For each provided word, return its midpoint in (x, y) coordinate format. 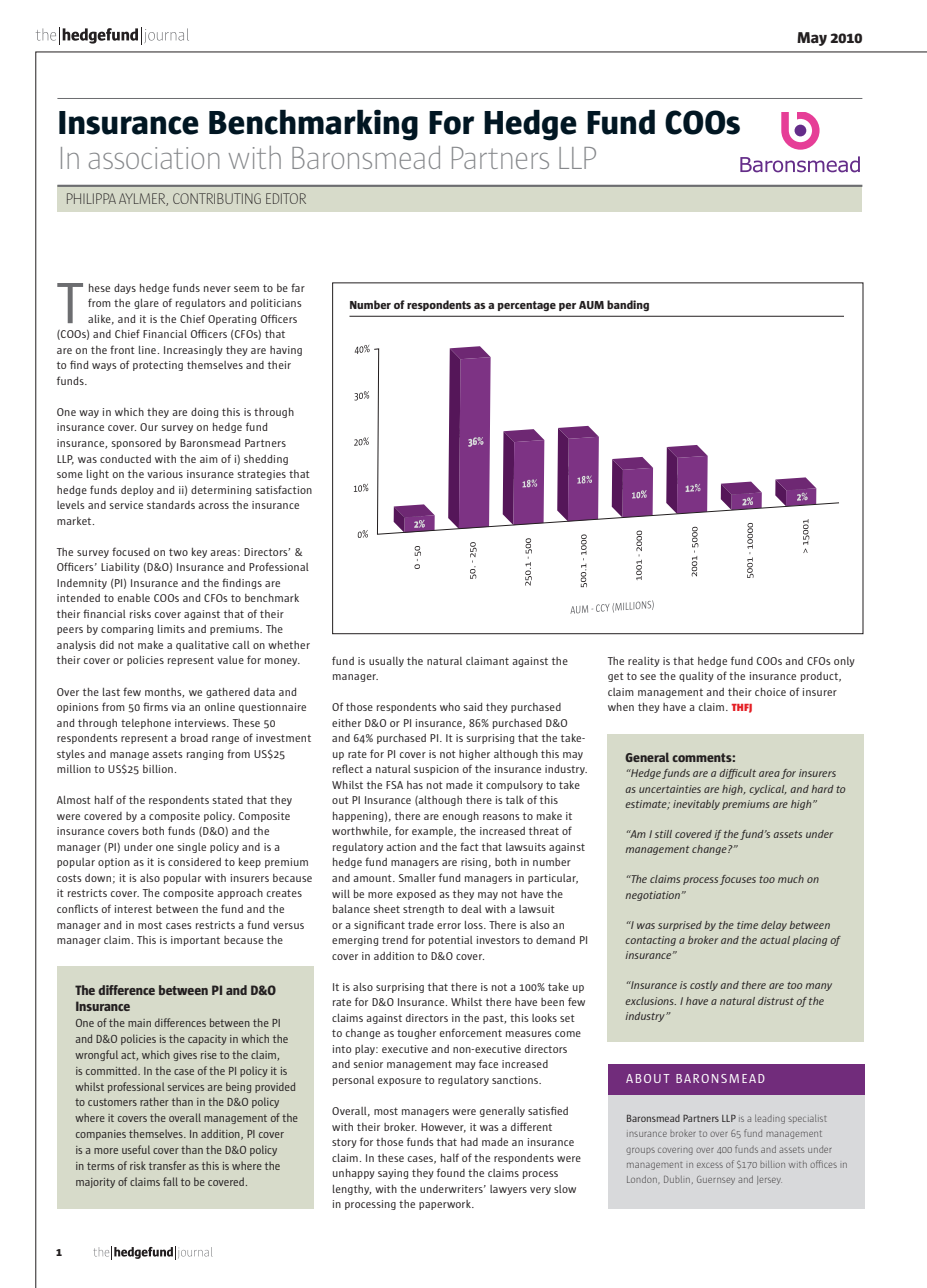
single (191, 848)
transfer (167, 1165)
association (154, 158)
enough (461, 817)
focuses (738, 880)
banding (628, 305)
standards (171, 505)
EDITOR (286, 198)
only (844, 662)
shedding (266, 460)
